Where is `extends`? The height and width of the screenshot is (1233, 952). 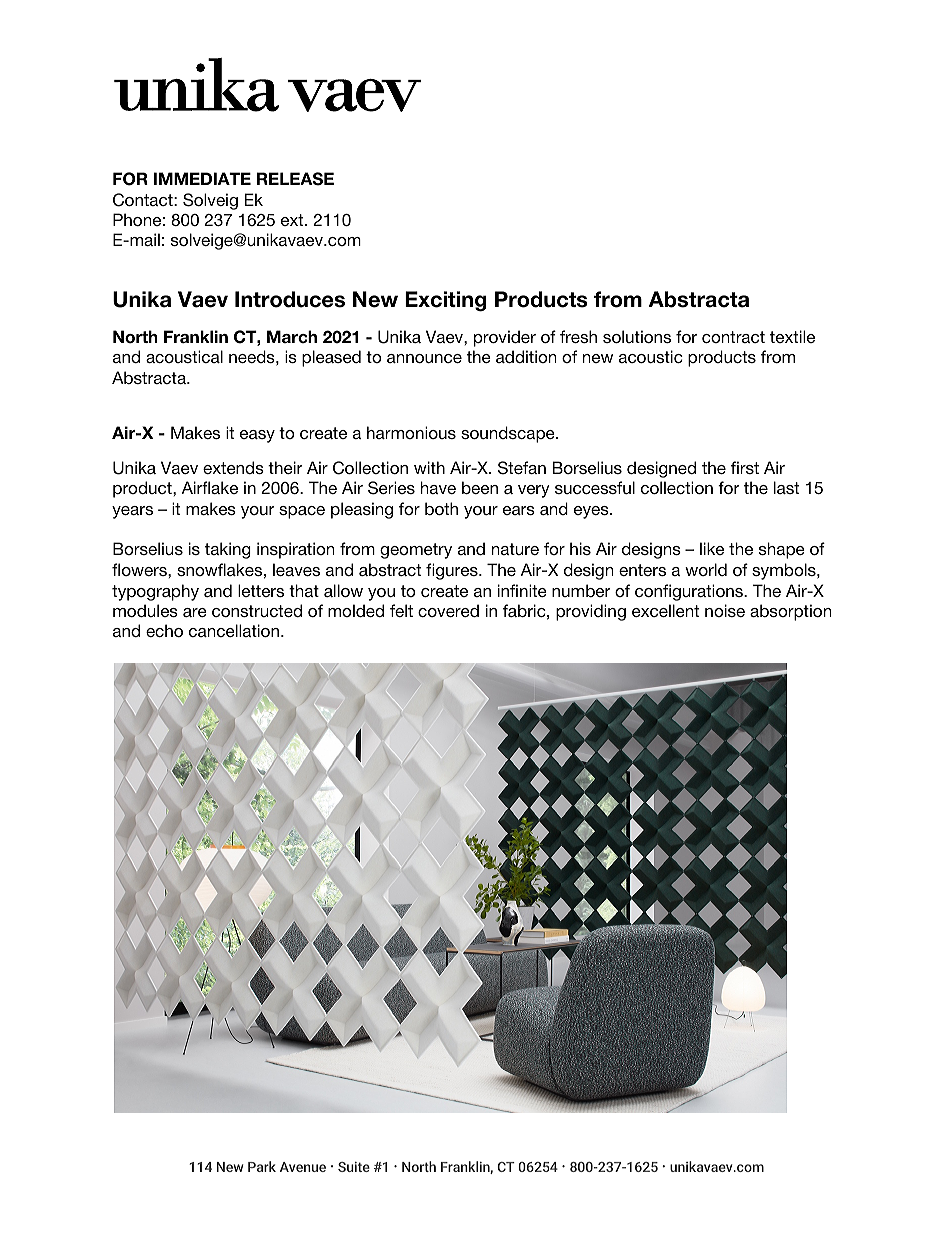 extends is located at coordinates (233, 467).
